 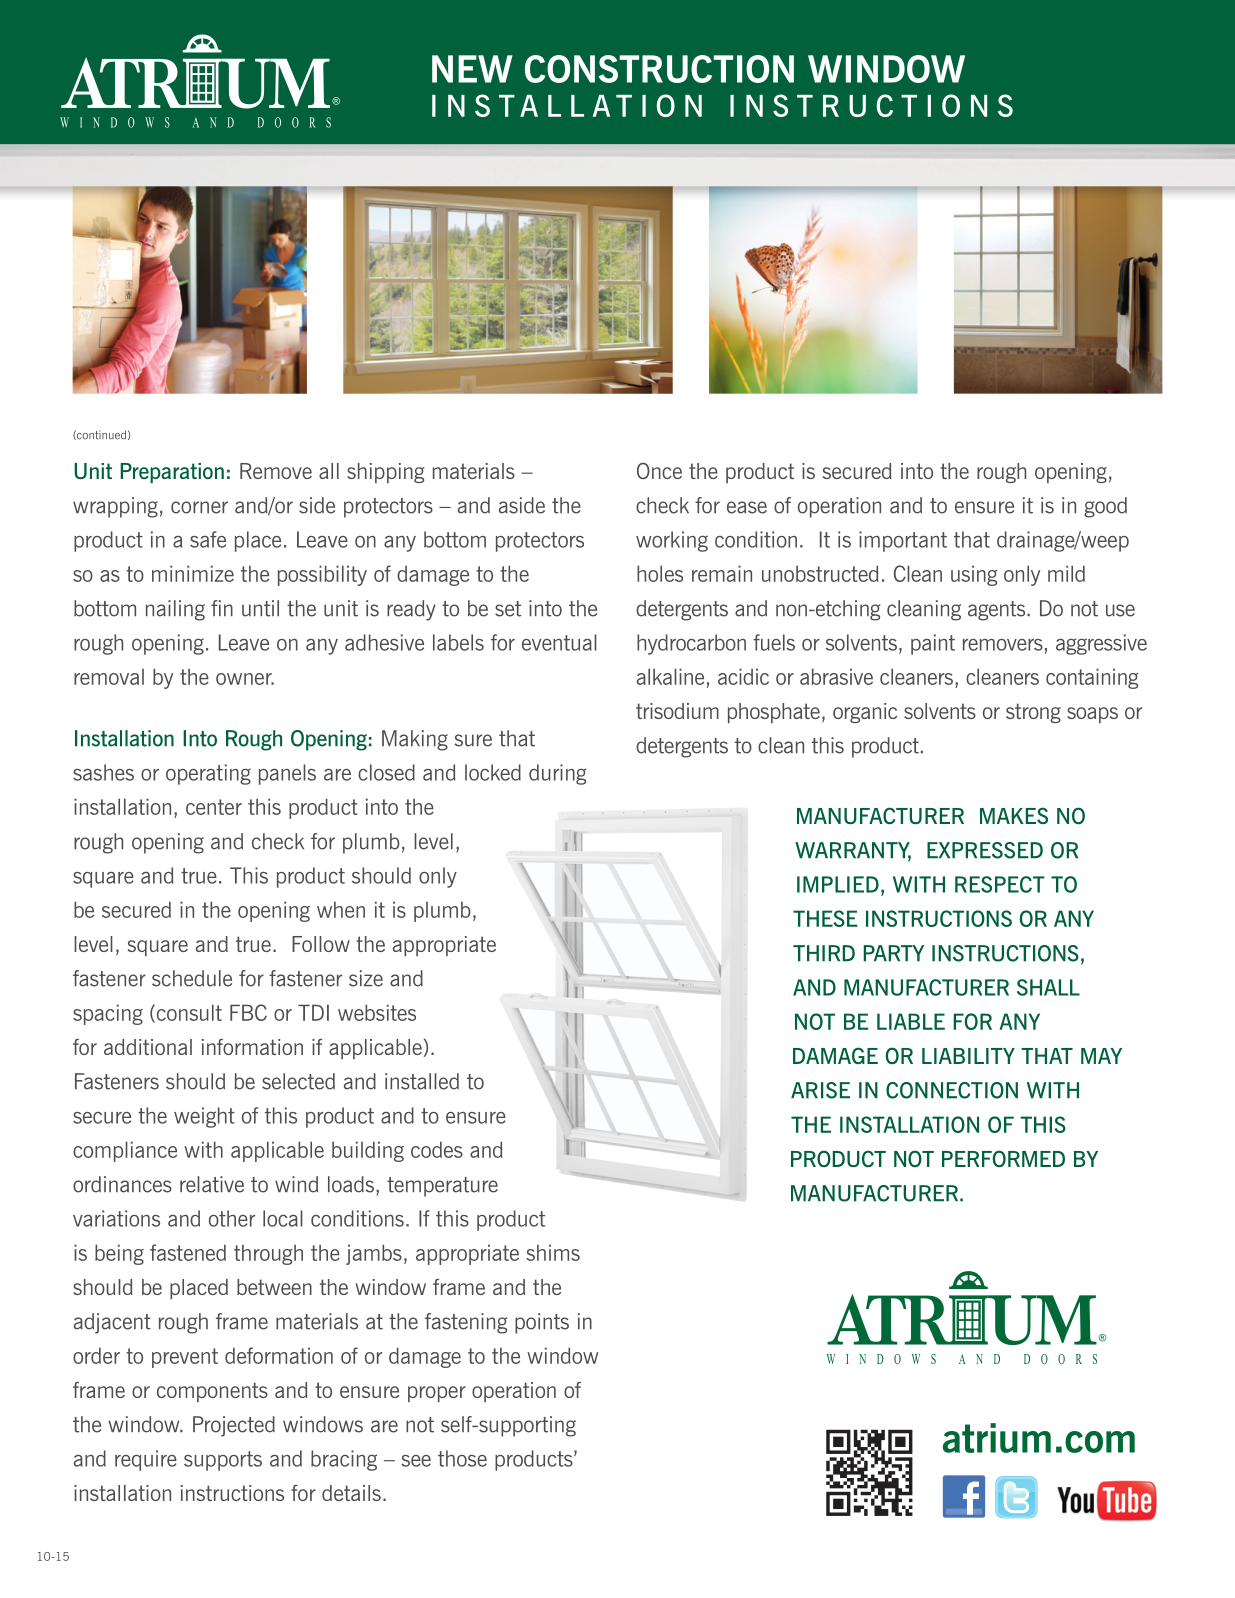 What do you see at coordinates (1105, 507) in the screenshot?
I see `good` at bounding box center [1105, 507].
